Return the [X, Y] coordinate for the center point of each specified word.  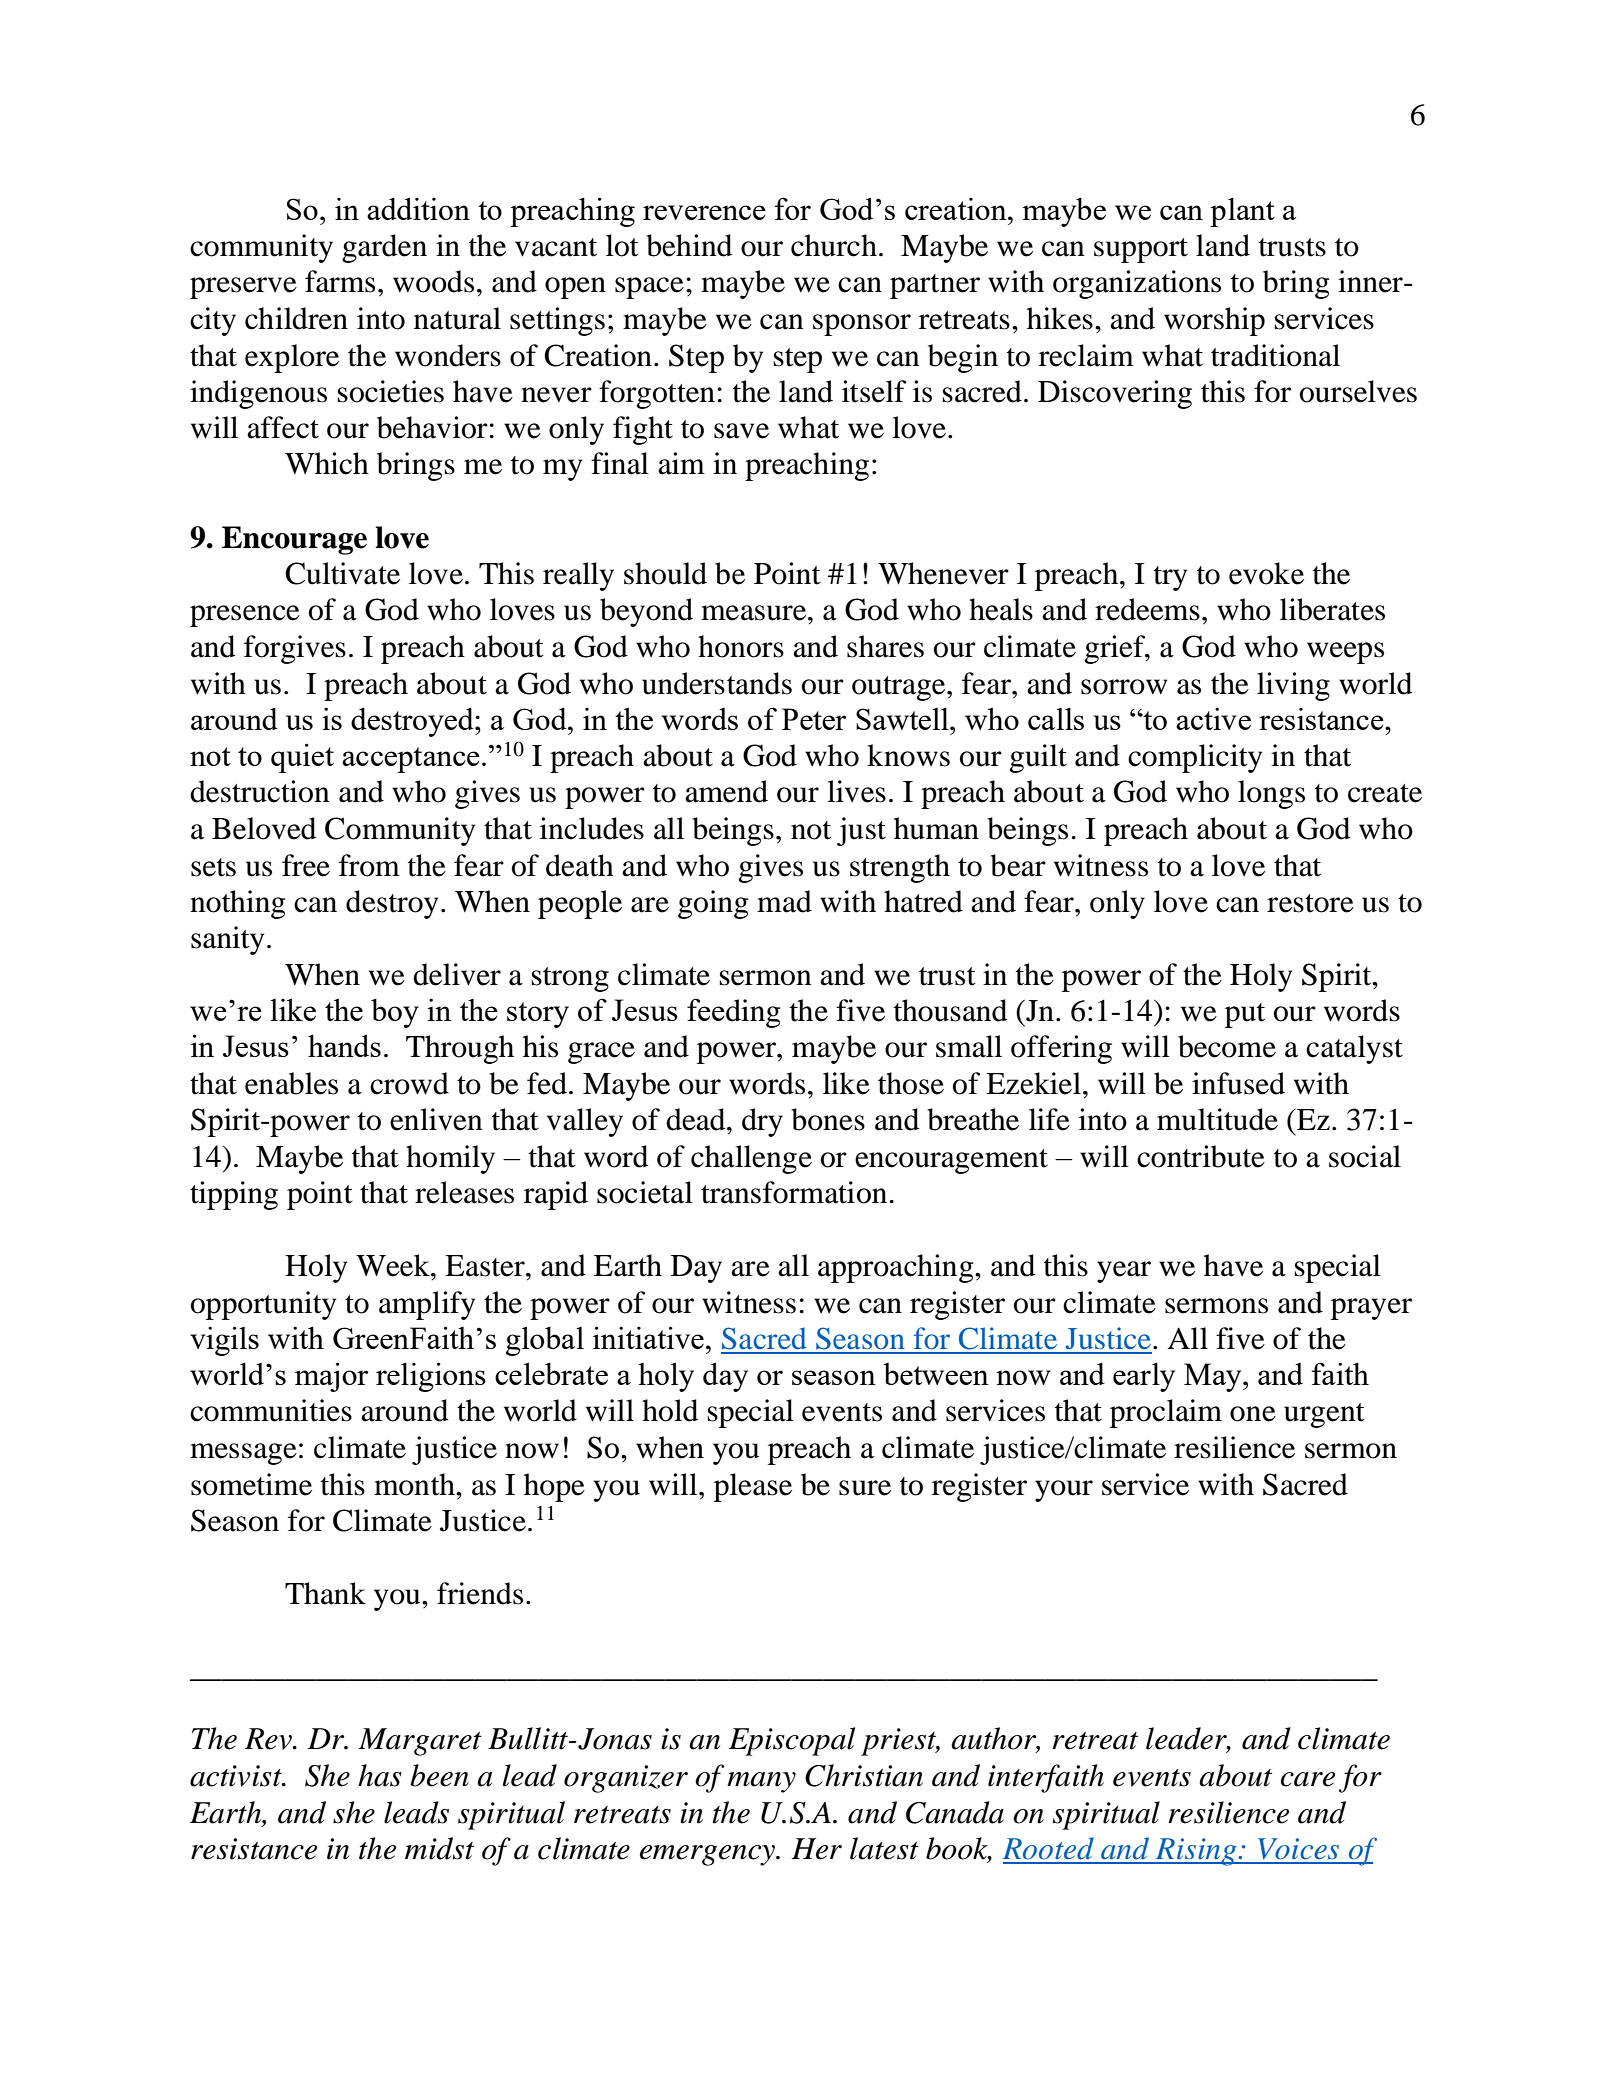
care [1308, 1779]
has [380, 1775]
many [761, 1782]
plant [1242, 212]
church [834, 245]
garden [384, 248]
